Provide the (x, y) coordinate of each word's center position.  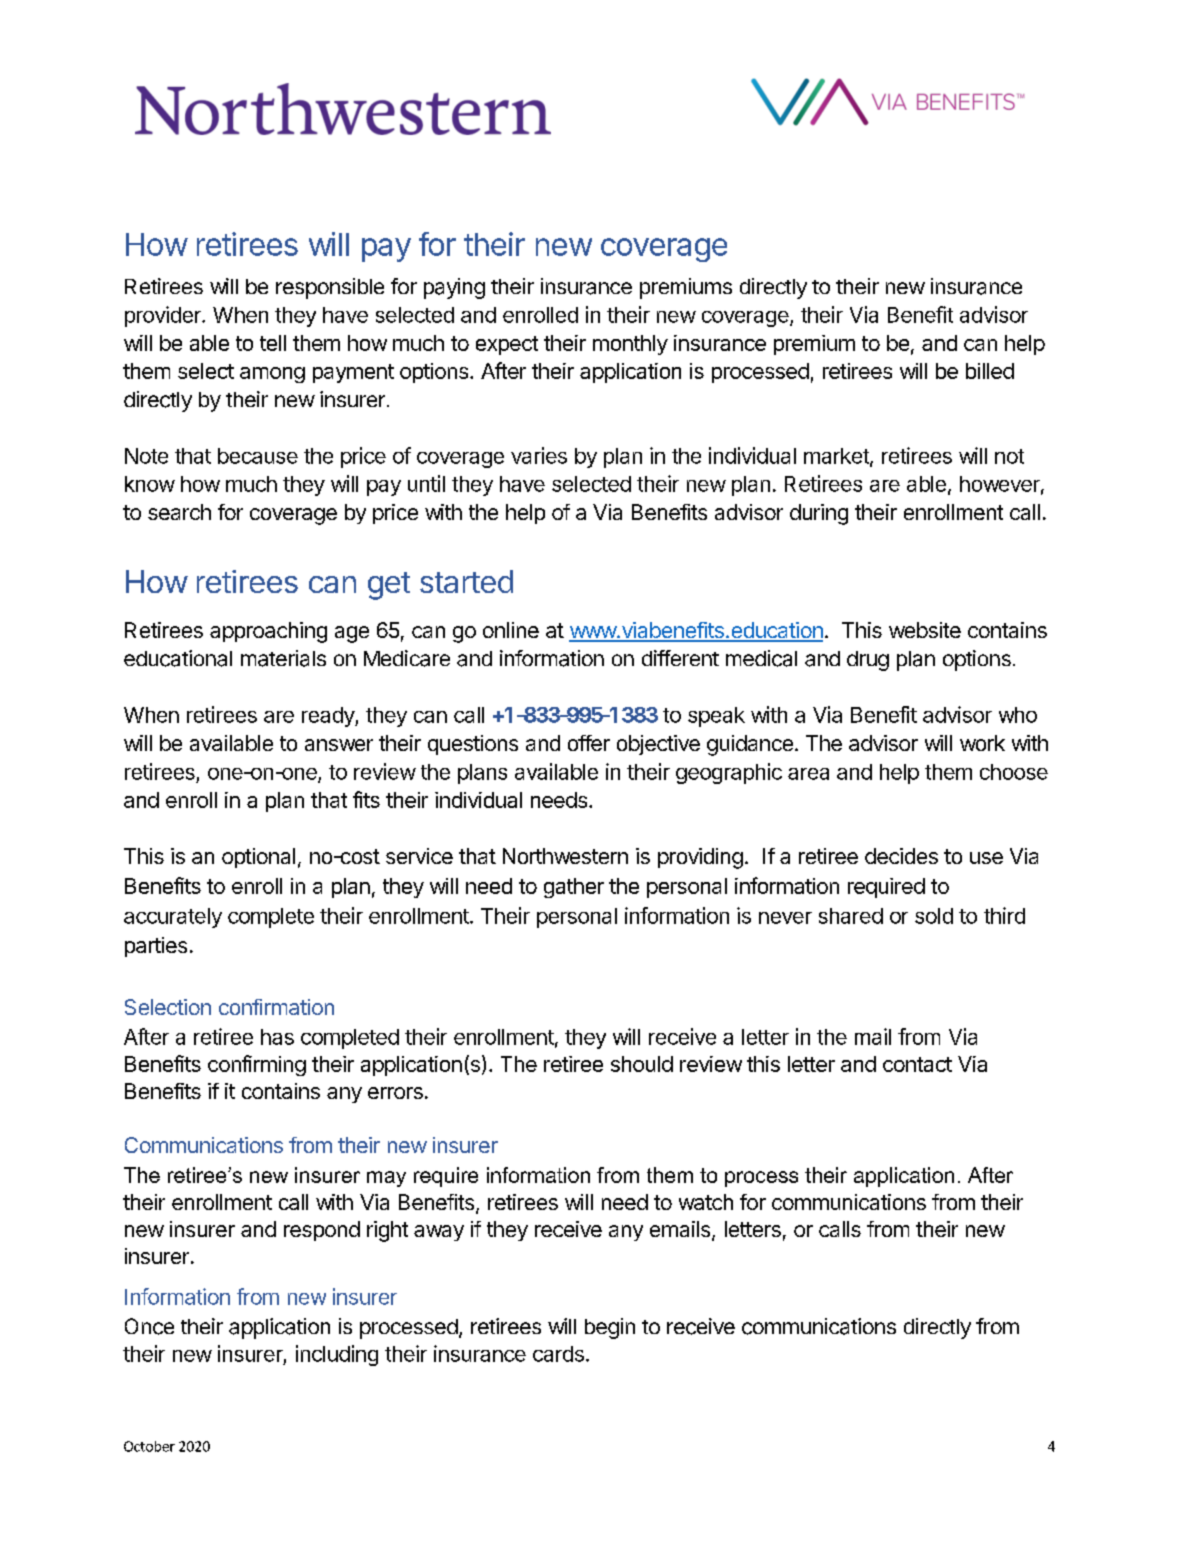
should (642, 1064)
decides (901, 856)
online (511, 630)
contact (917, 1064)
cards (558, 1354)
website (925, 630)
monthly (630, 345)
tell (273, 343)
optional (258, 858)
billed (990, 371)
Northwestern (565, 856)
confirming (257, 1065)
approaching (268, 632)
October (149, 1446)
